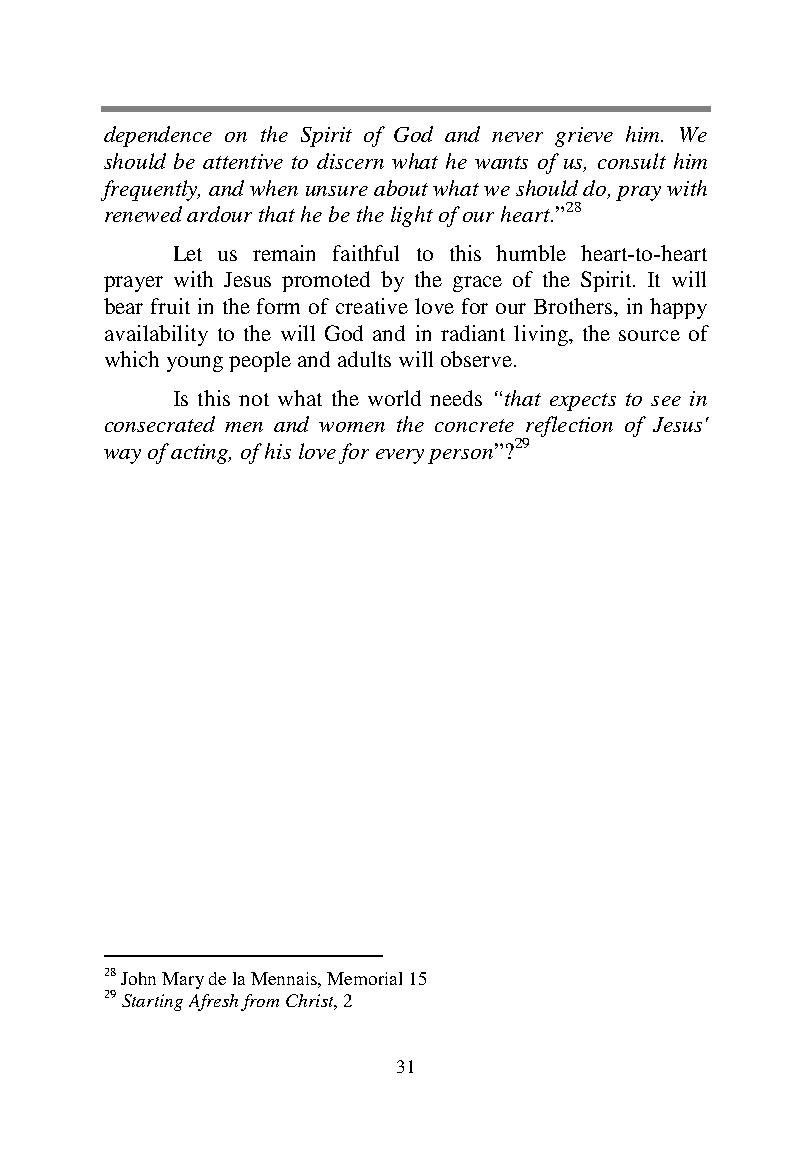 The height and width of the image is (1150, 812). I want to click on consult, so click(632, 161).
